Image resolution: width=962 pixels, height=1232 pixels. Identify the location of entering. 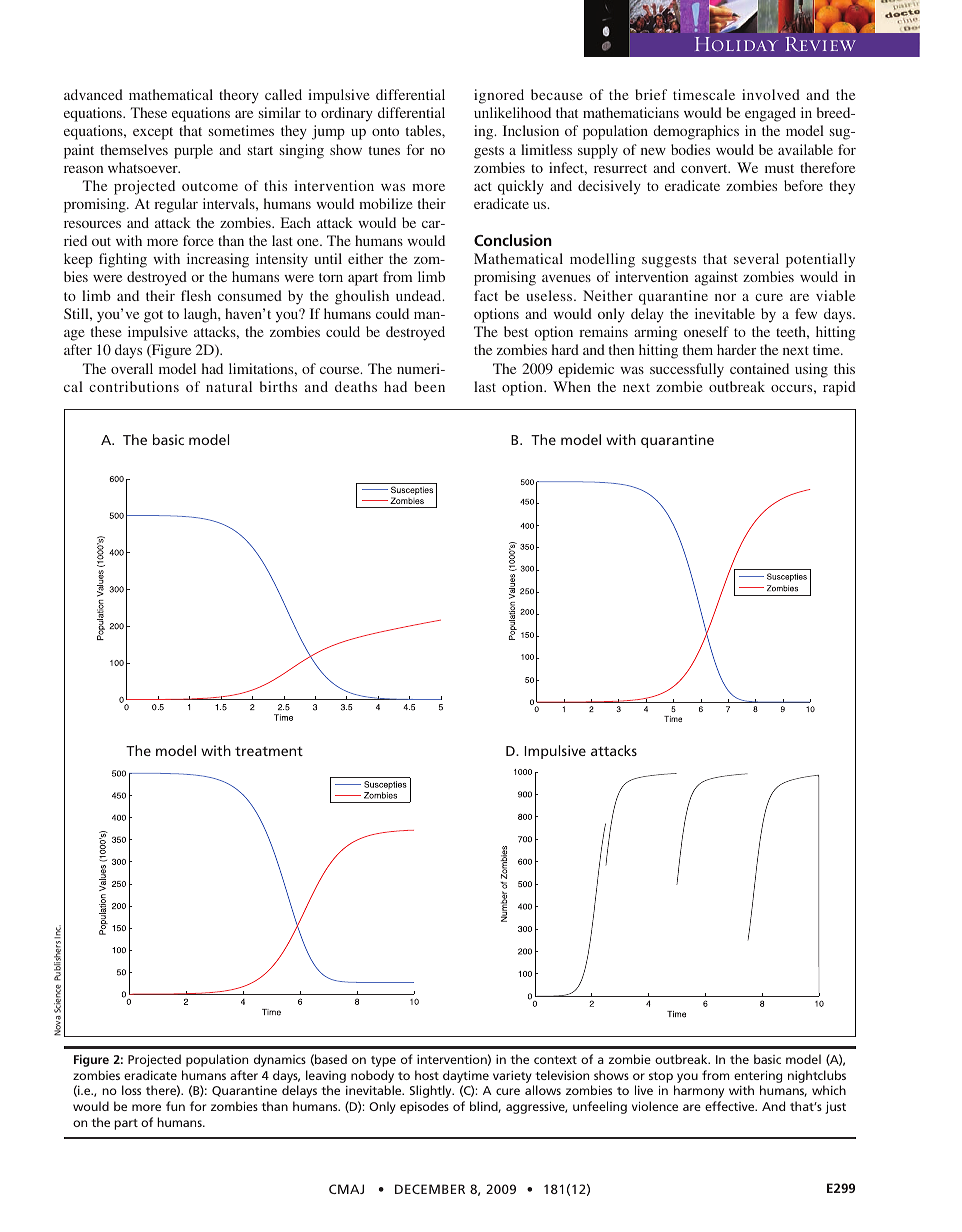
(758, 1078).
